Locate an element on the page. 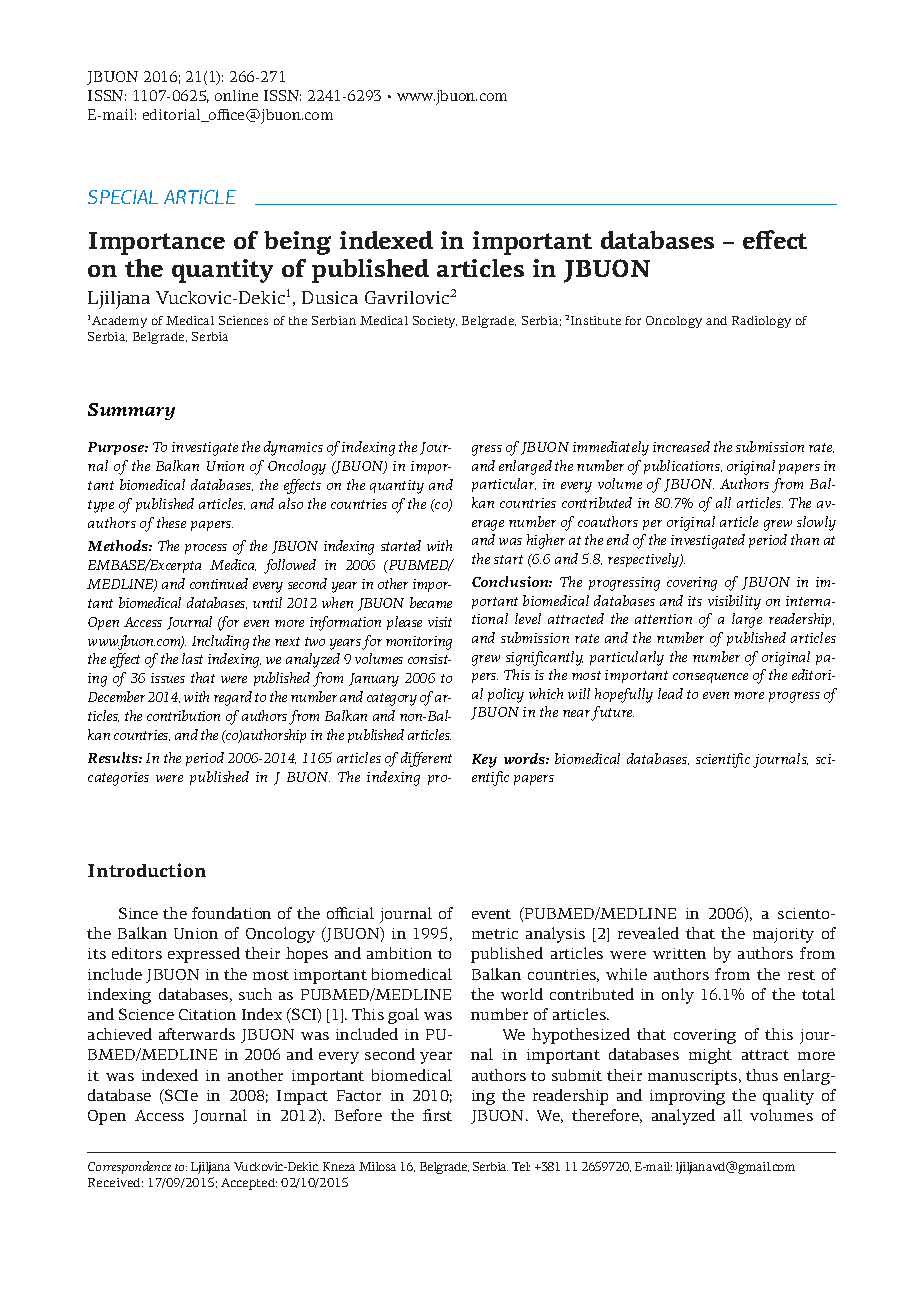 This page has width=924, height=1308. Radiology is located at coordinates (761, 322).
